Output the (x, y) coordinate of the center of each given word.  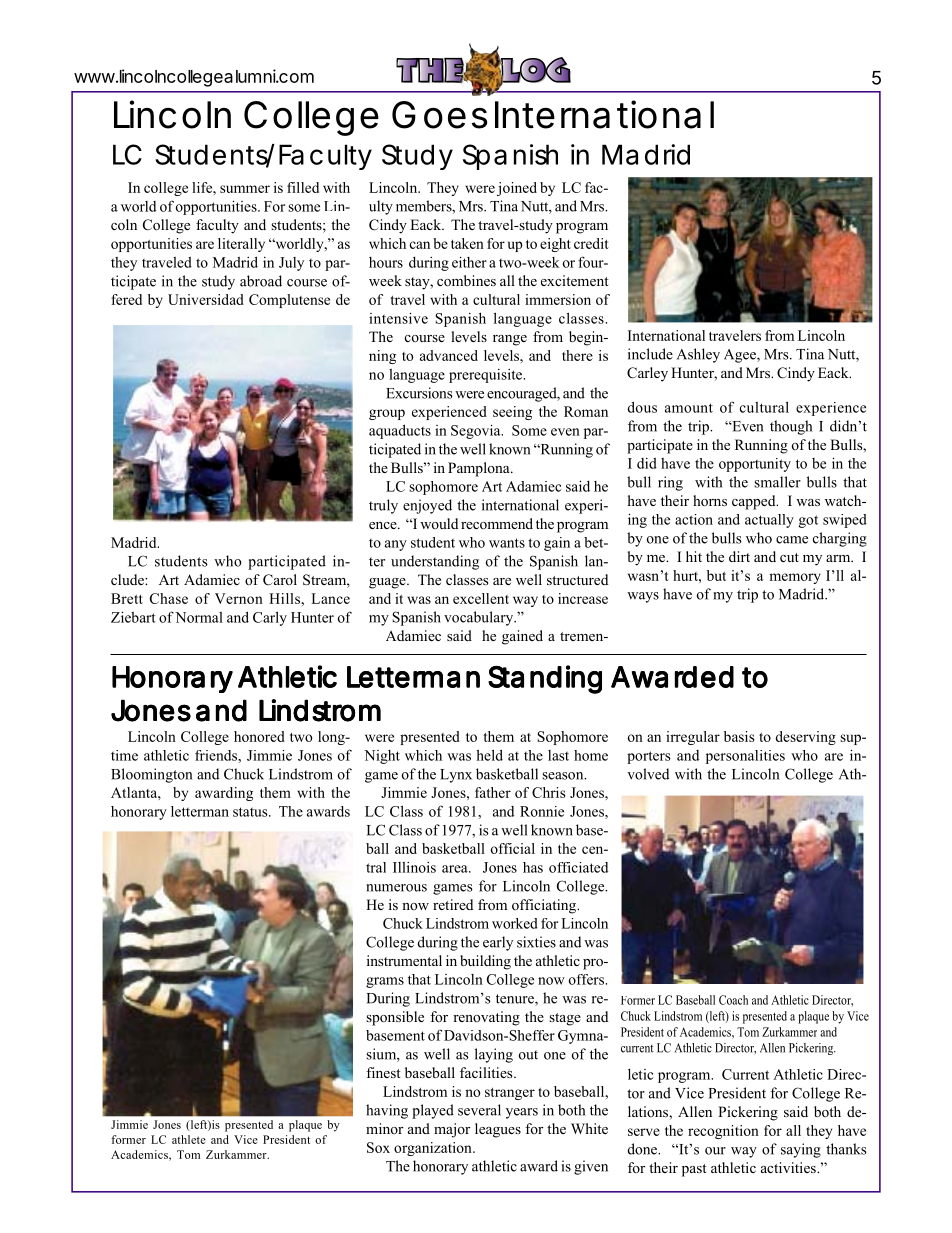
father (493, 792)
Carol (280, 580)
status (251, 812)
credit (591, 243)
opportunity (755, 465)
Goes (440, 115)
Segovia (477, 431)
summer (245, 189)
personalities (745, 757)
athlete (189, 1139)
